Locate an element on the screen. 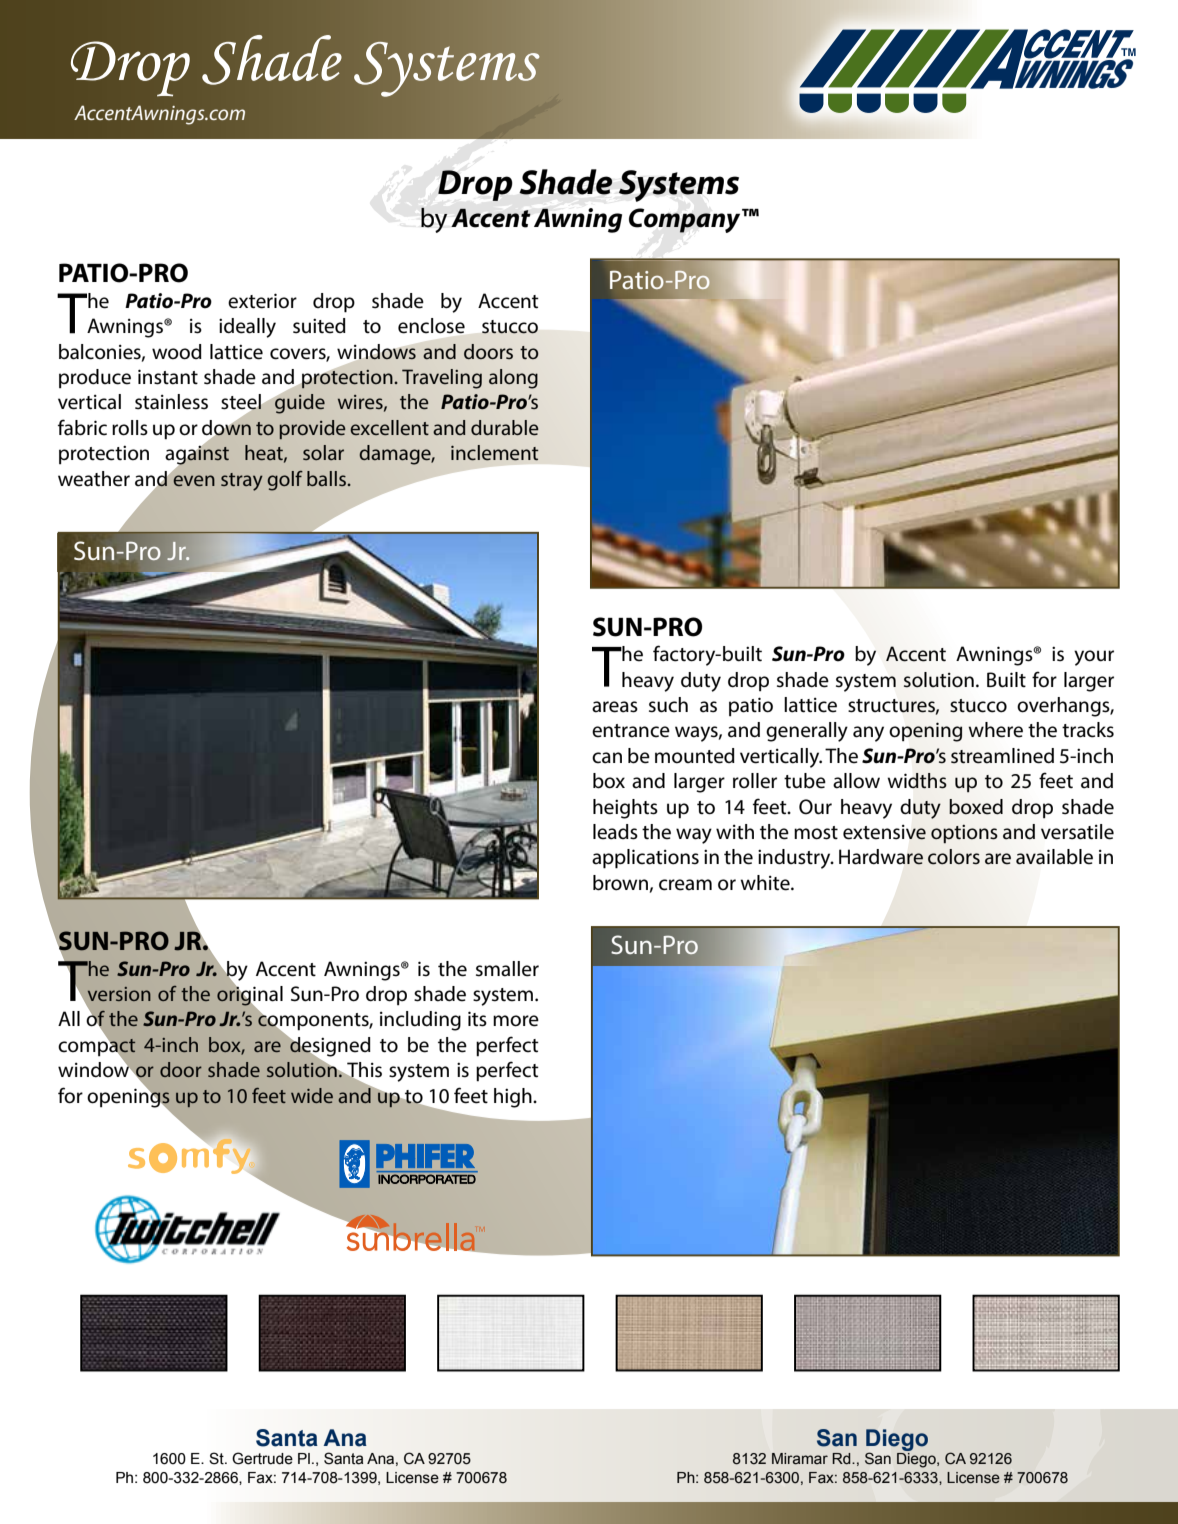  options is located at coordinates (964, 834).
